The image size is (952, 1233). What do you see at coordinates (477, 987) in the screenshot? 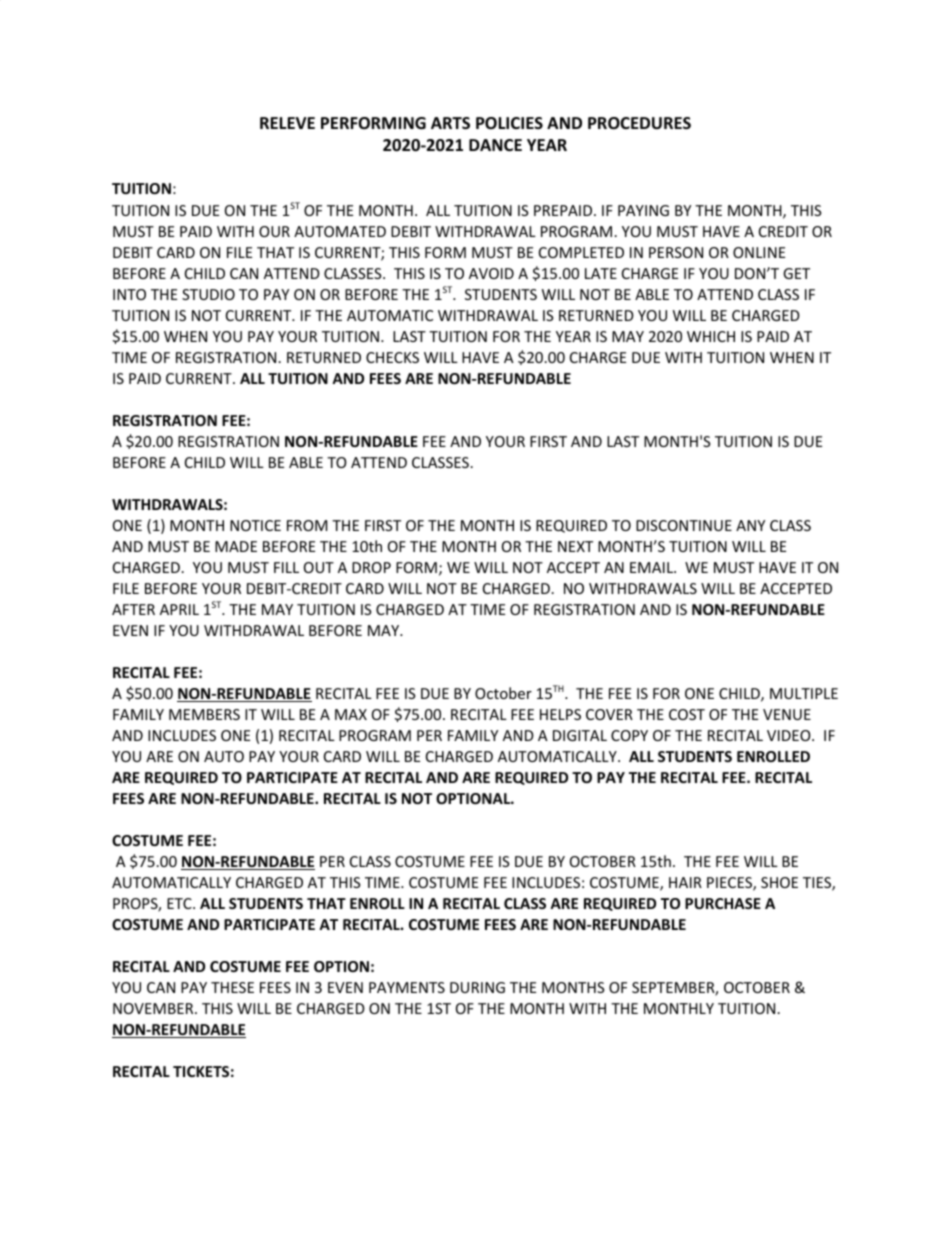
I see `DURING` at bounding box center [477, 987].
